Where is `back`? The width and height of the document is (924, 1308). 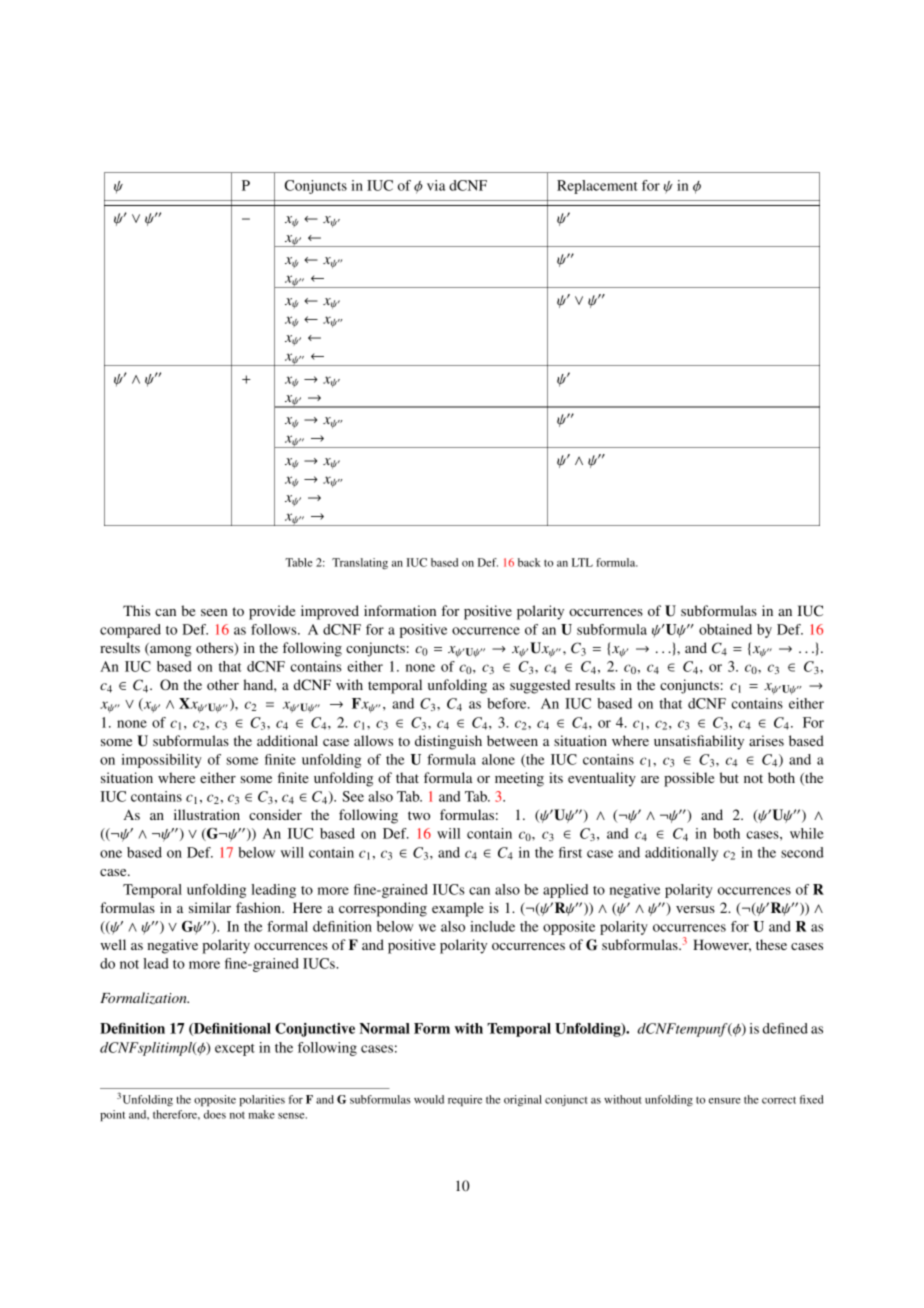 back is located at coordinates (529, 562).
